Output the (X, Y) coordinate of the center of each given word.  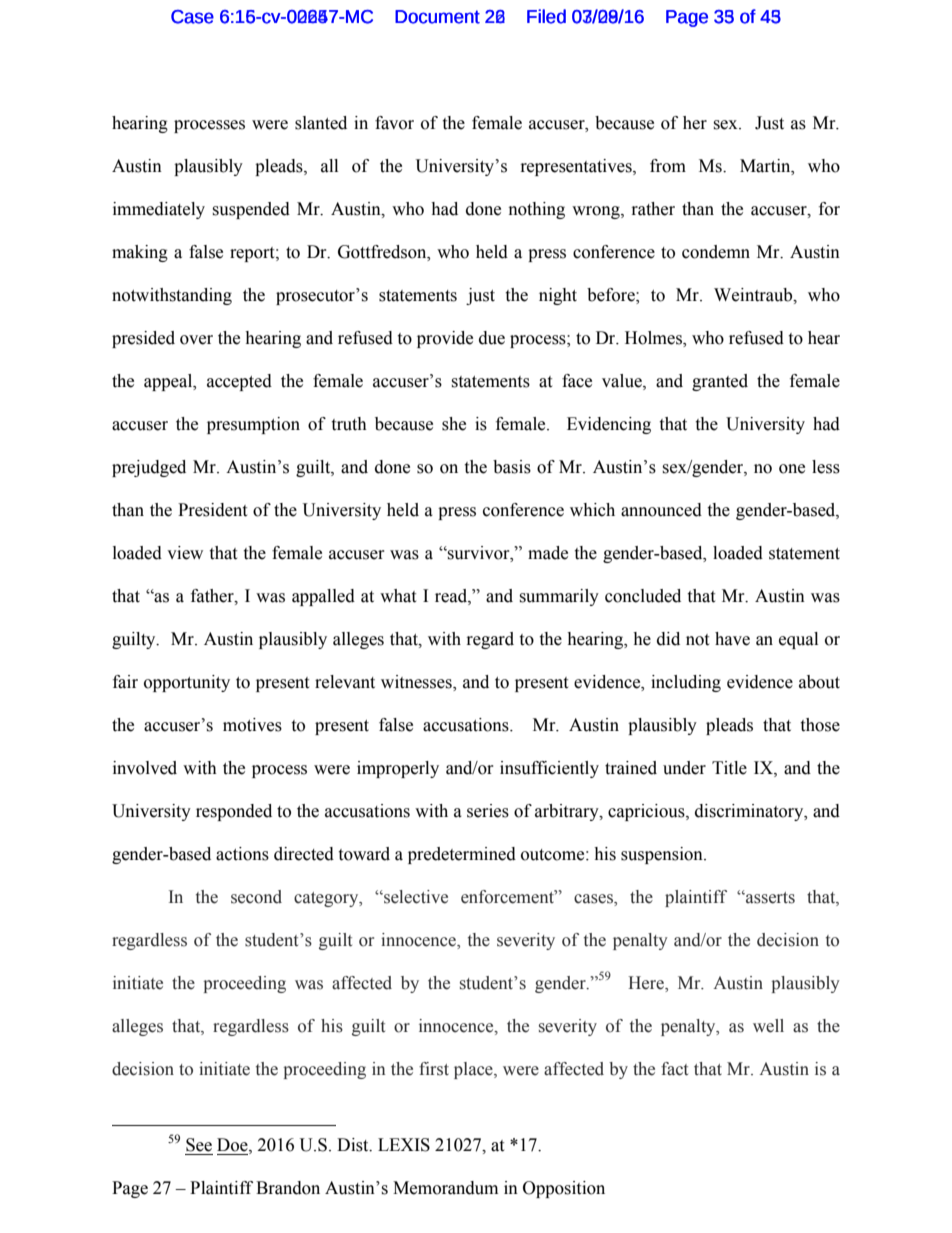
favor (394, 123)
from (668, 166)
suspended (251, 210)
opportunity (187, 683)
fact (674, 1069)
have (732, 639)
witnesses (417, 683)
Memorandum (445, 1188)
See (199, 1145)
